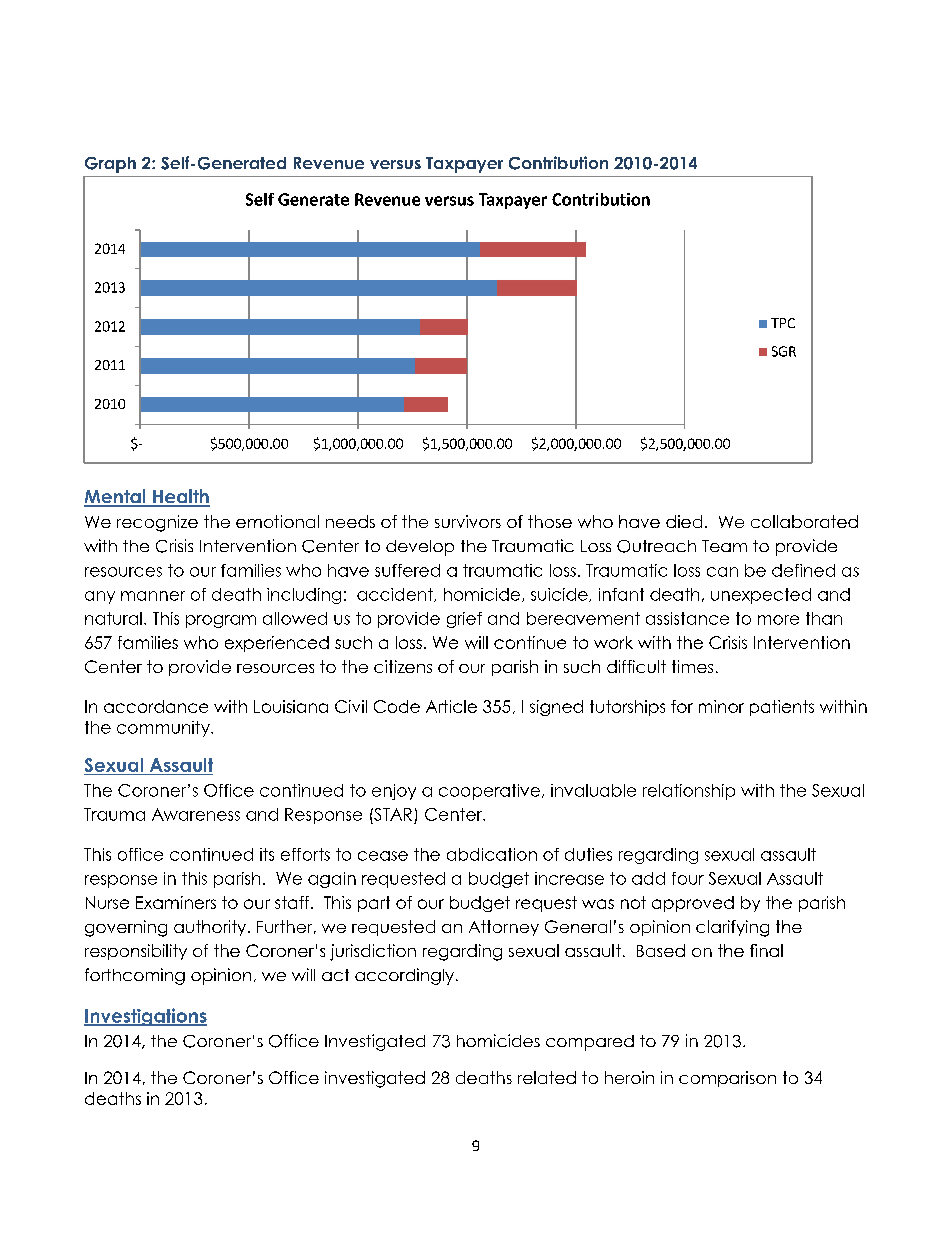  Describe the element at coordinates (492, 854) in the screenshot. I see `abdication` at that location.
